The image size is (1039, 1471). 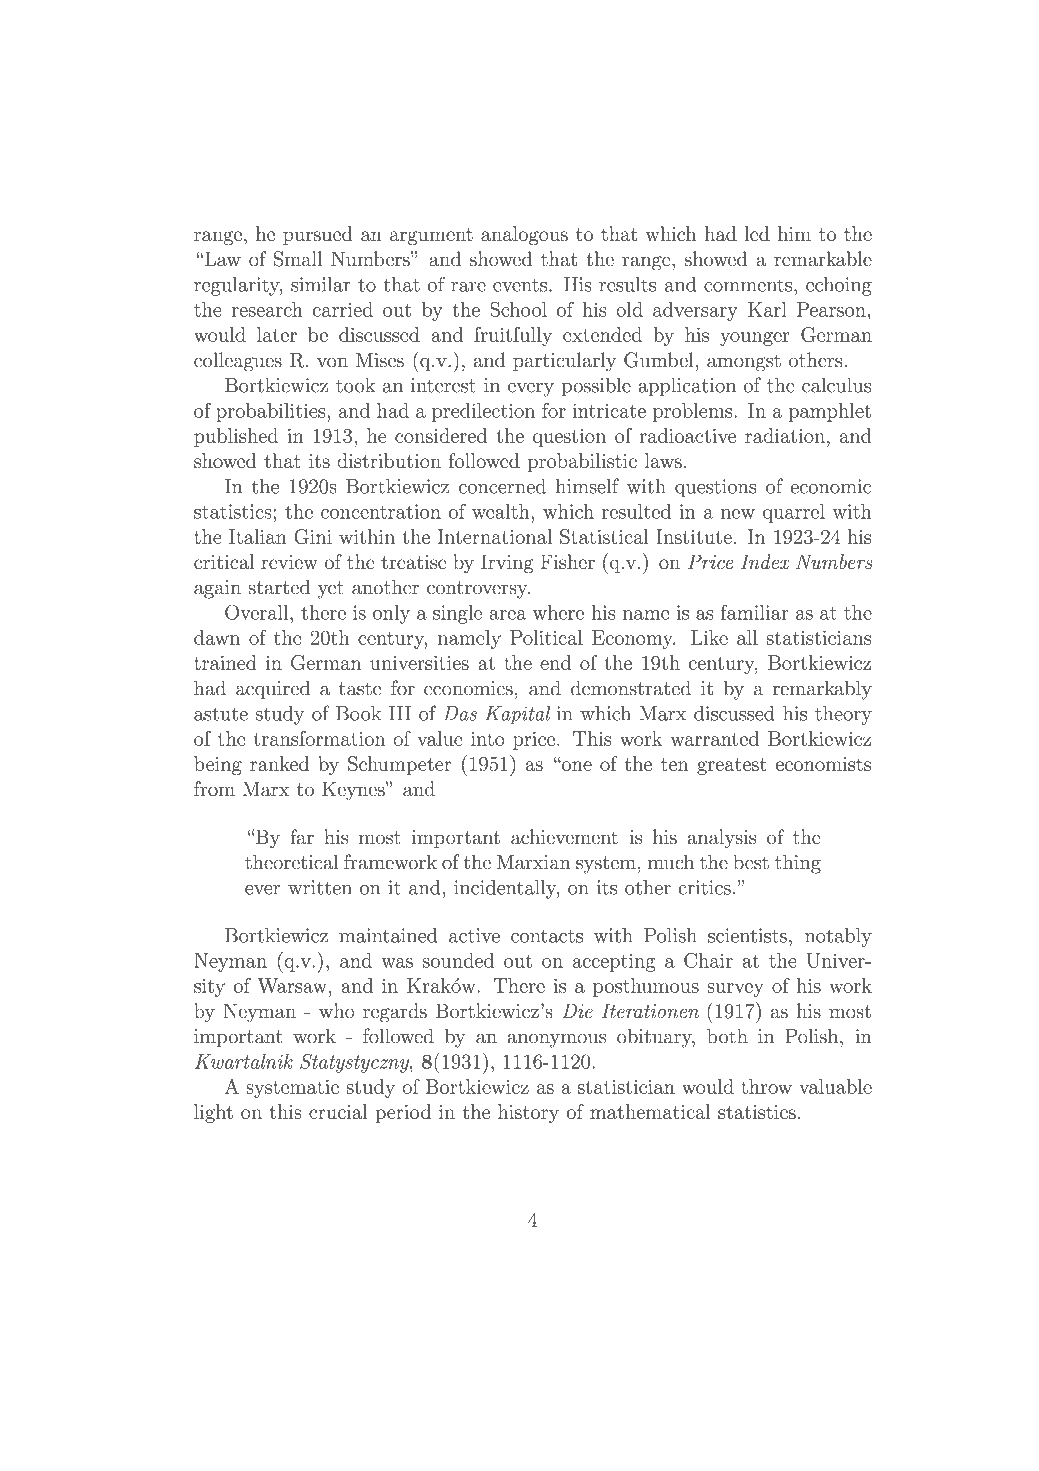 I want to click on radiation, so click(x=785, y=435).
